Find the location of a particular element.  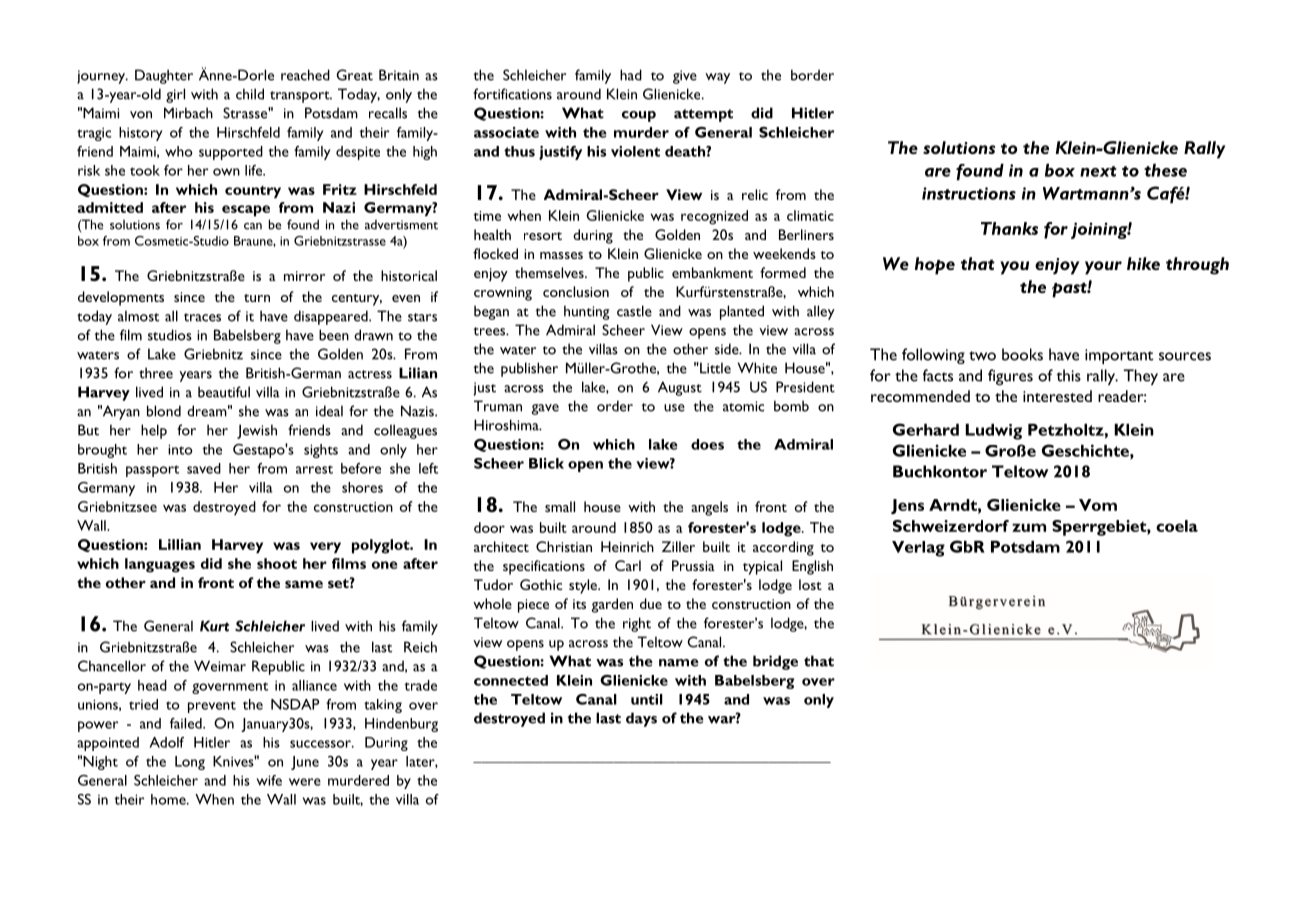

does is located at coordinates (707, 444).
